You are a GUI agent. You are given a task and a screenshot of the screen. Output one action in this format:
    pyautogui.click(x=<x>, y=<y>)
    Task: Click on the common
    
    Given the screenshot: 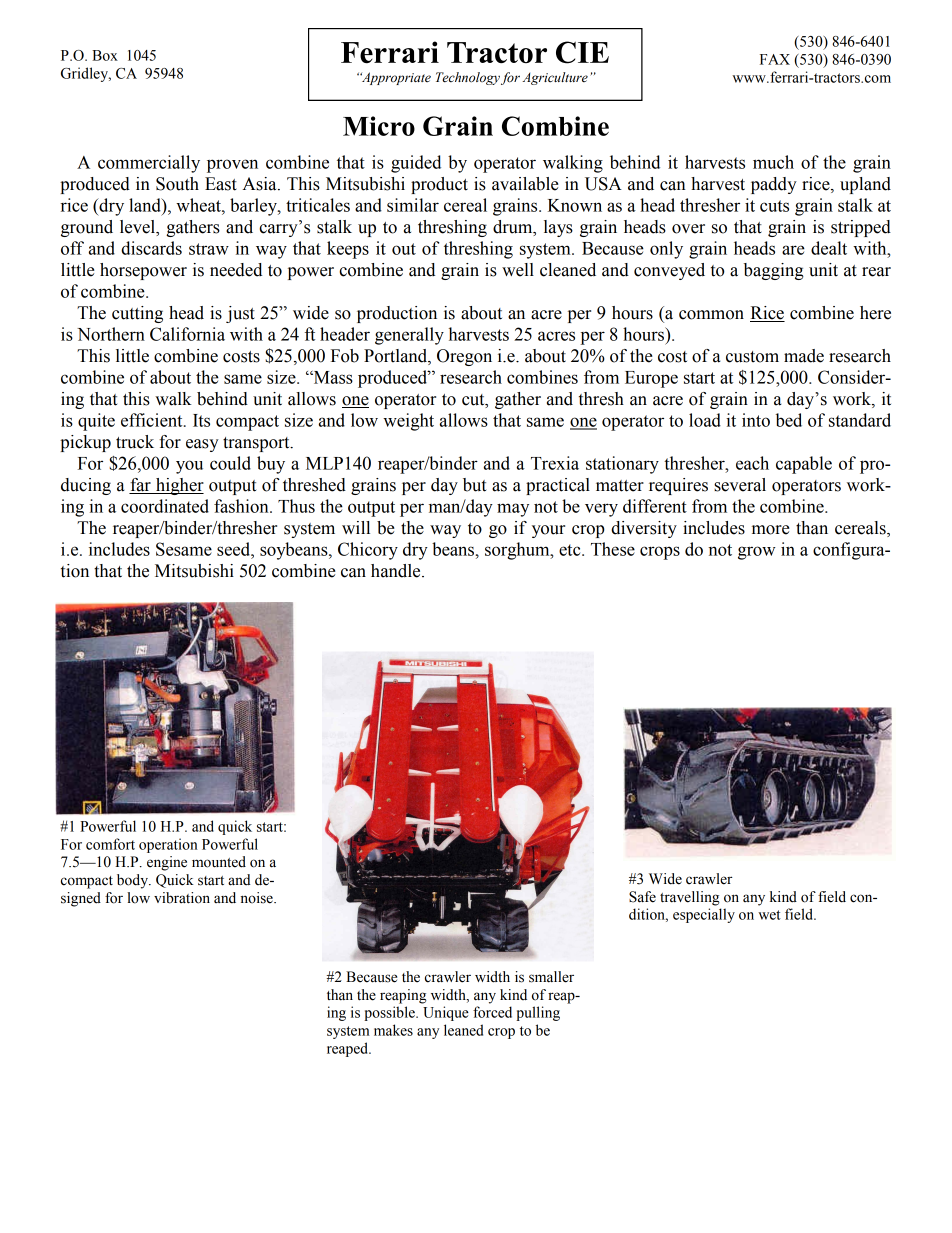 What is the action you would take?
    pyautogui.click(x=711, y=315)
